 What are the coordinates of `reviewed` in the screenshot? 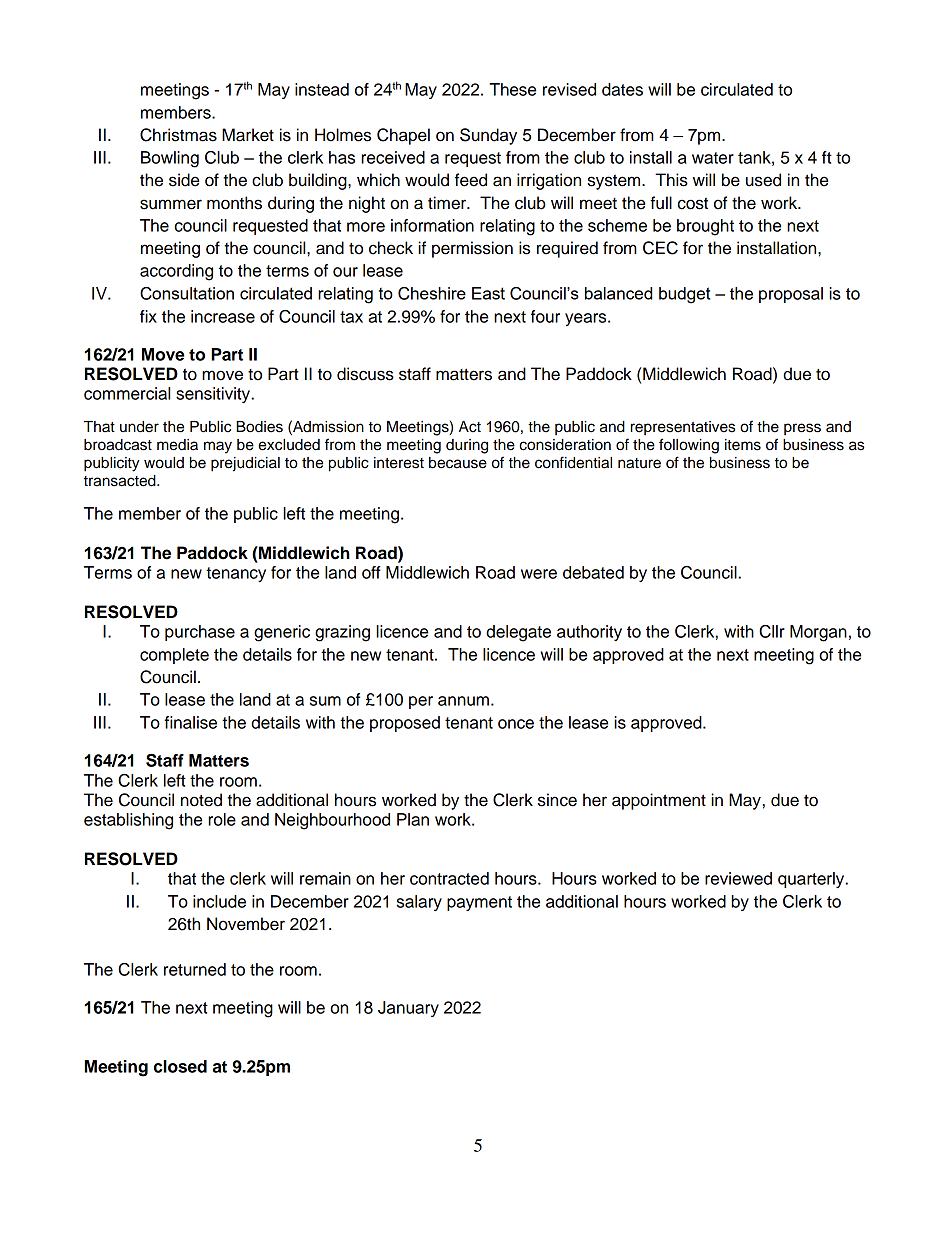 It's located at (738, 878).
